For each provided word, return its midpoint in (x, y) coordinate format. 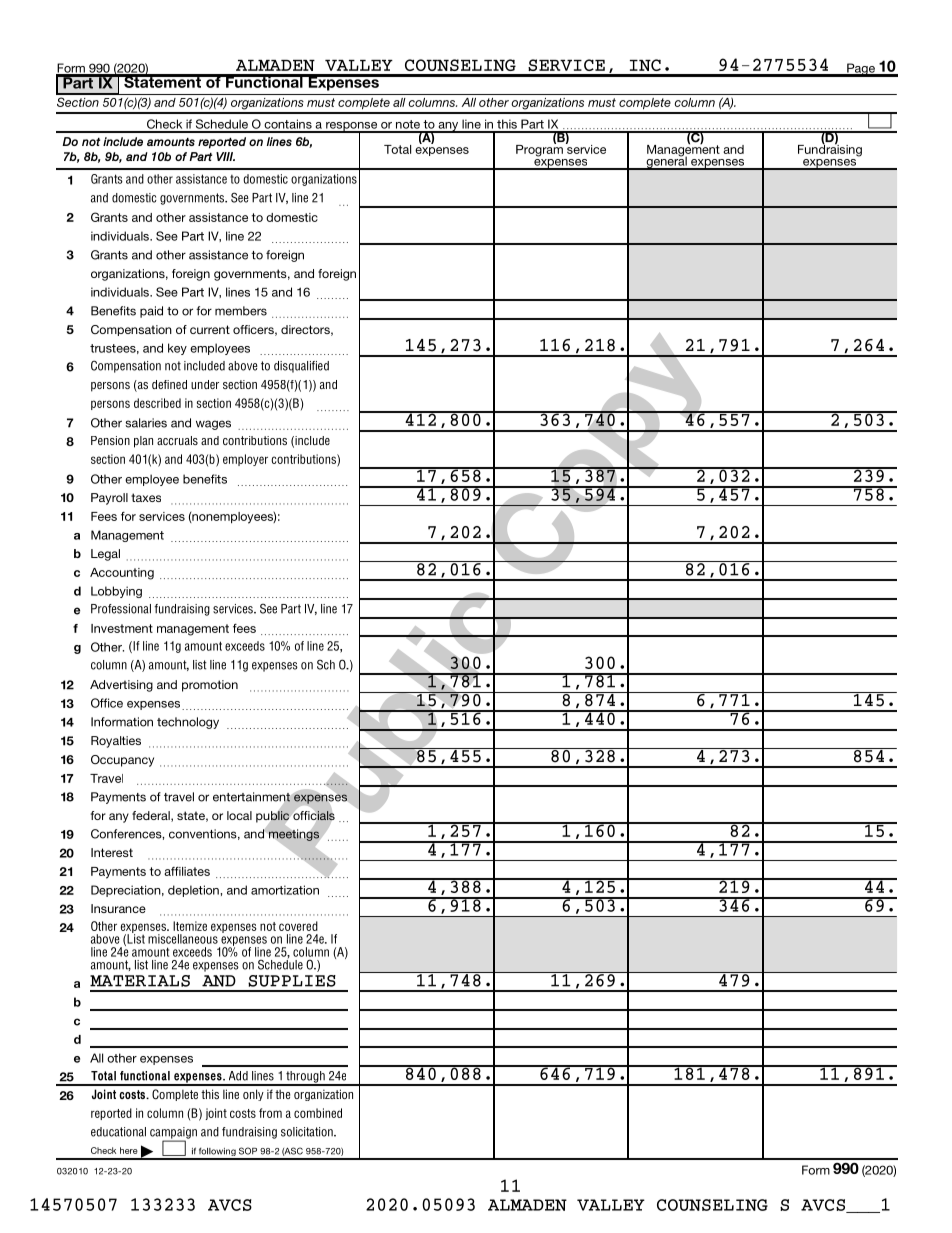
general (666, 162)
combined (318, 1113)
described (157, 403)
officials (314, 816)
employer (245, 460)
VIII (225, 156)
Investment (122, 628)
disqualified (301, 367)
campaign (173, 1134)
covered (298, 926)
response (352, 127)
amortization (285, 890)
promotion (210, 686)
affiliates (187, 871)
